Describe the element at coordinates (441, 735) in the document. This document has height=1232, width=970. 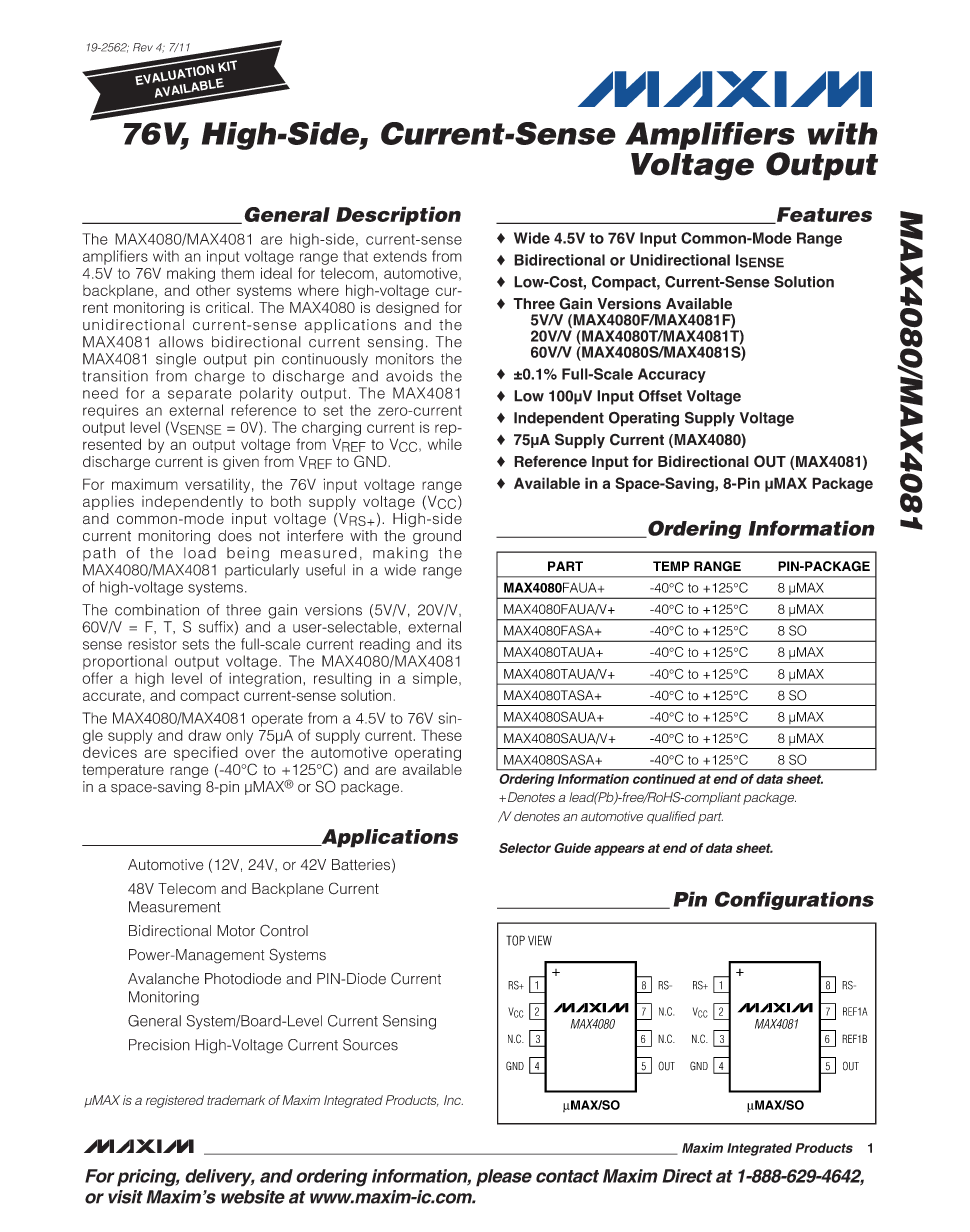
I see `These` at that location.
